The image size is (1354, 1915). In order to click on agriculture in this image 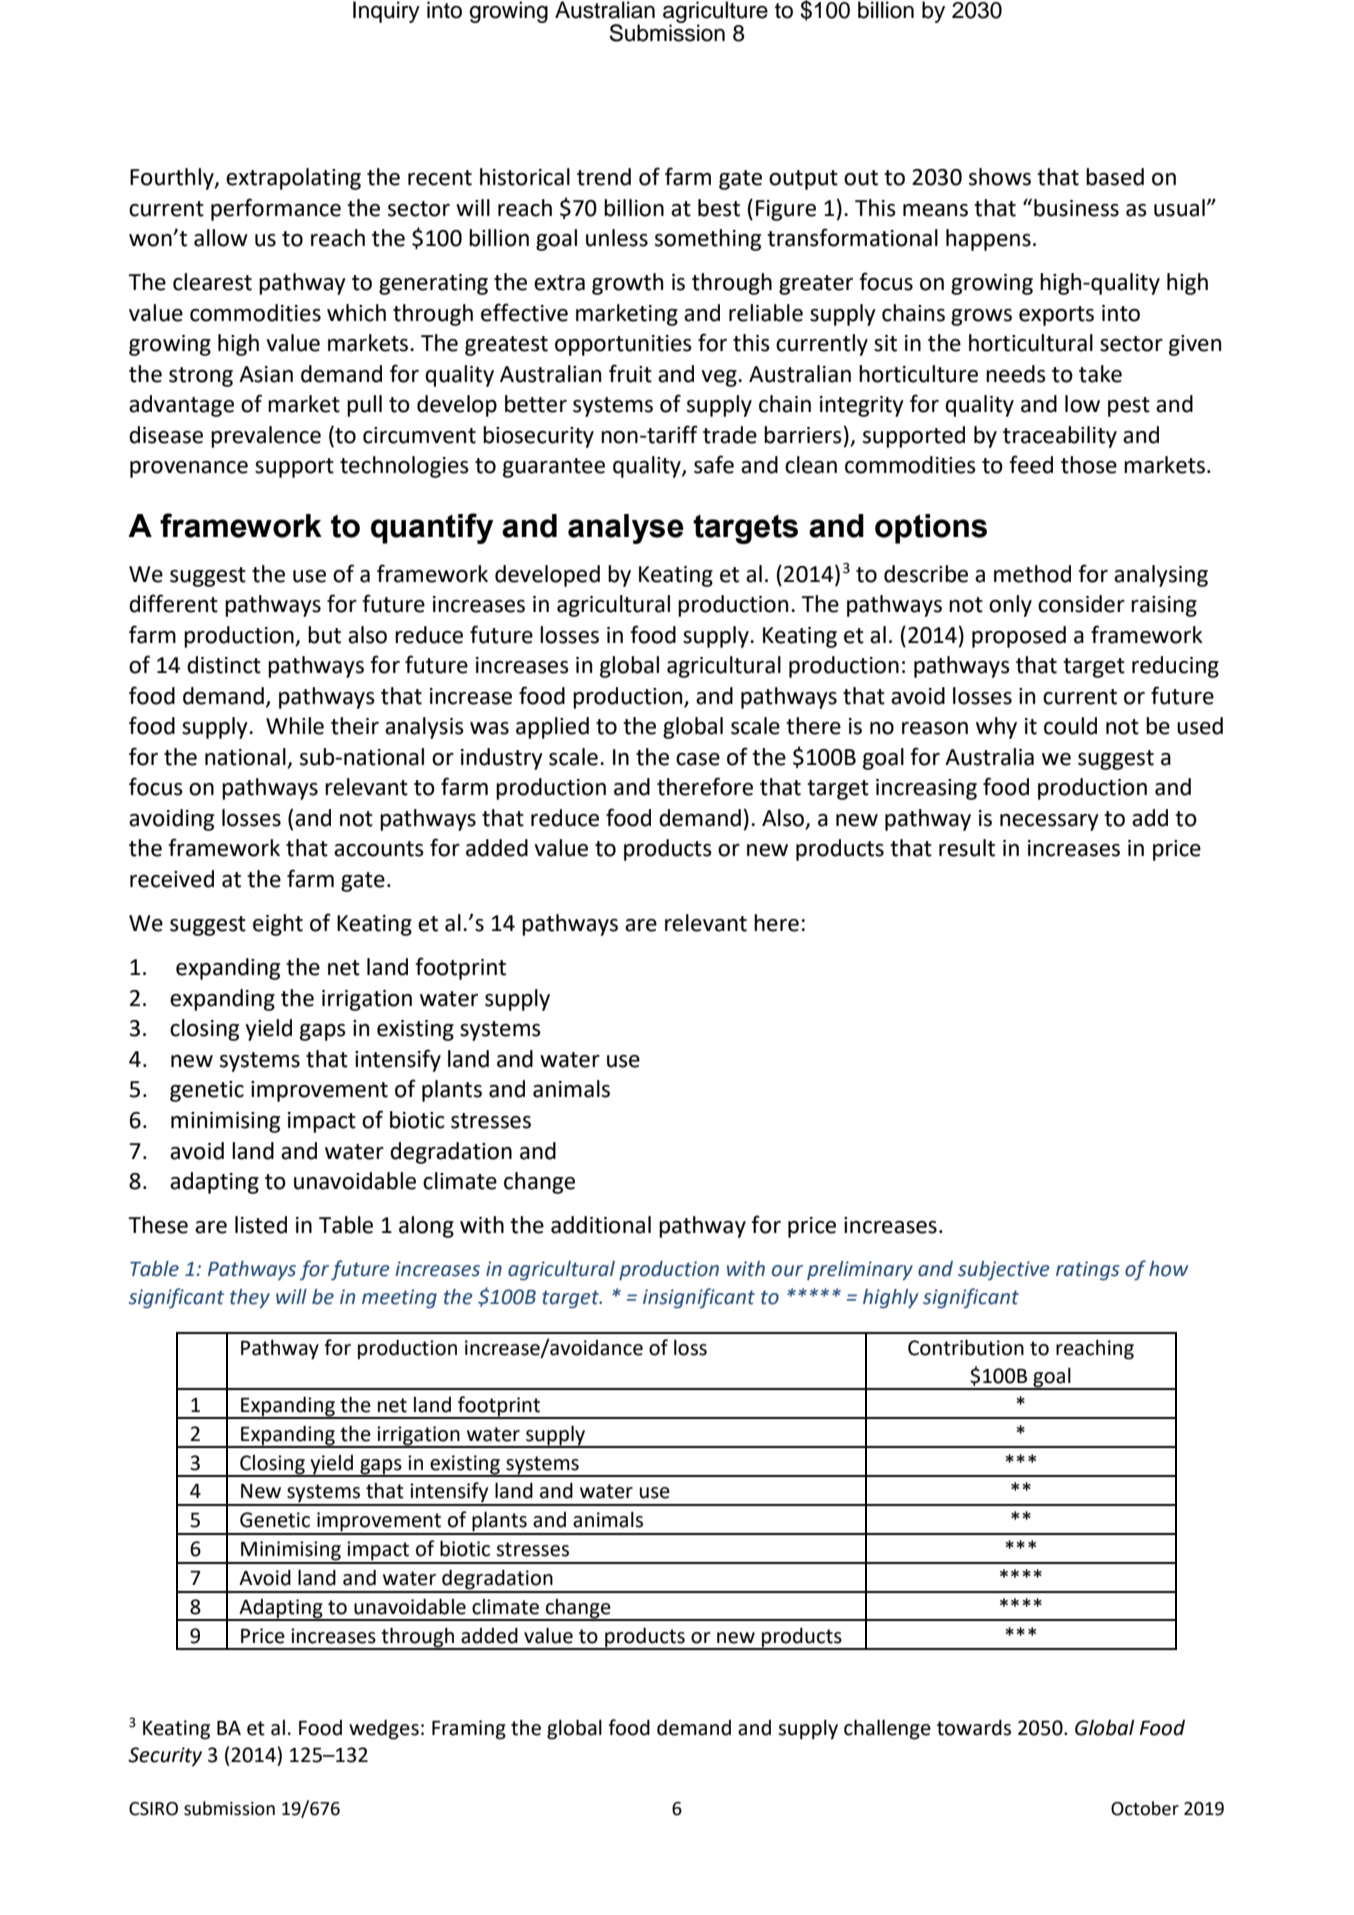, I will do `click(715, 13)`.
